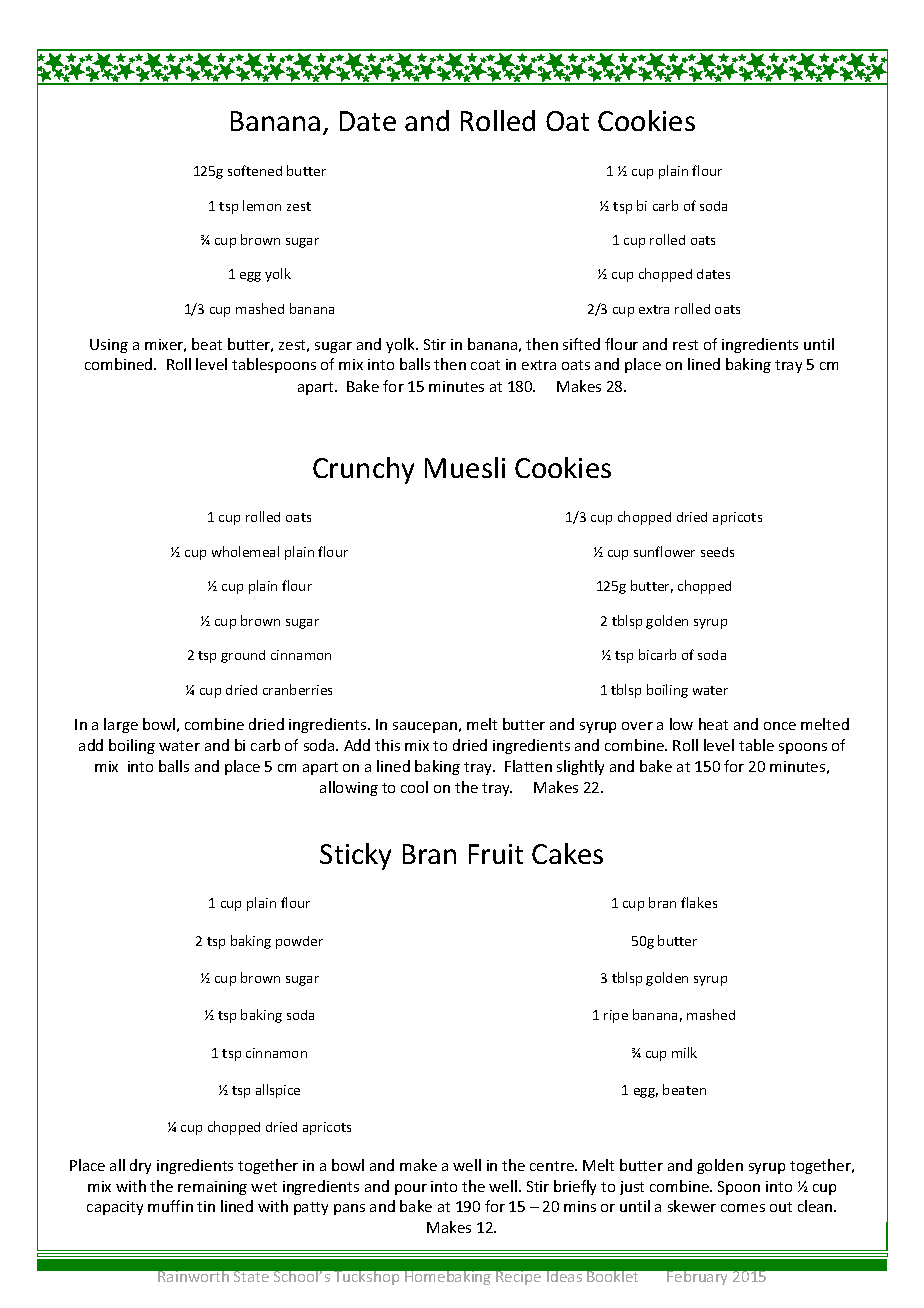 This screenshot has height=1308, width=924. Describe the element at coordinates (245, 551) in the screenshot. I see `wholemeal` at that location.
